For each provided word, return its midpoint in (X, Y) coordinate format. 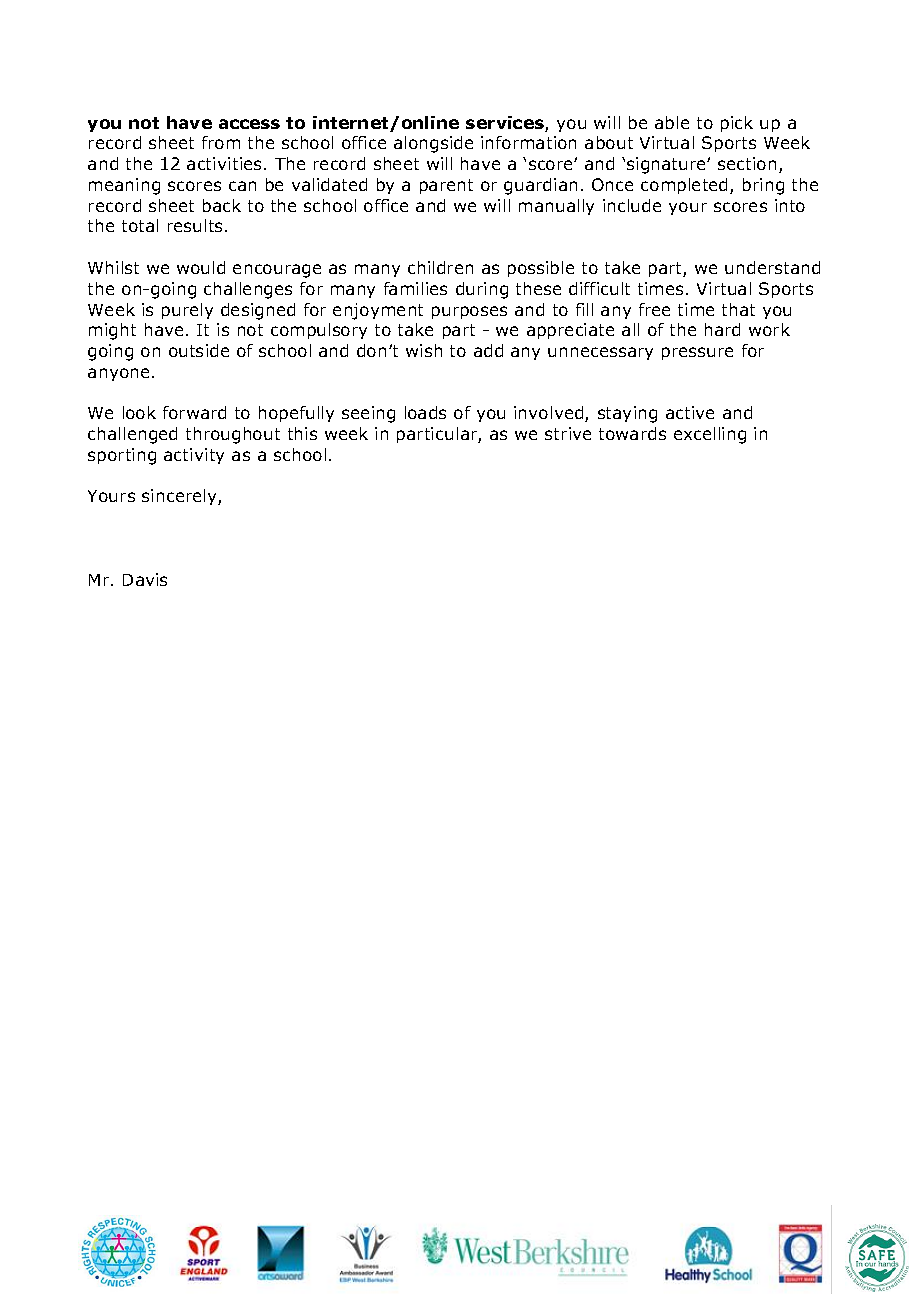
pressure (697, 353)
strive (568, 433)
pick (737, 124)
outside (199, 350)
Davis (145, 579)
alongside (433, 144)
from (221, 142)
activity (194, 456)
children (440, 267)
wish (424, 350)
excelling (710, 435)
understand (772, 267)
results (195, 225)
